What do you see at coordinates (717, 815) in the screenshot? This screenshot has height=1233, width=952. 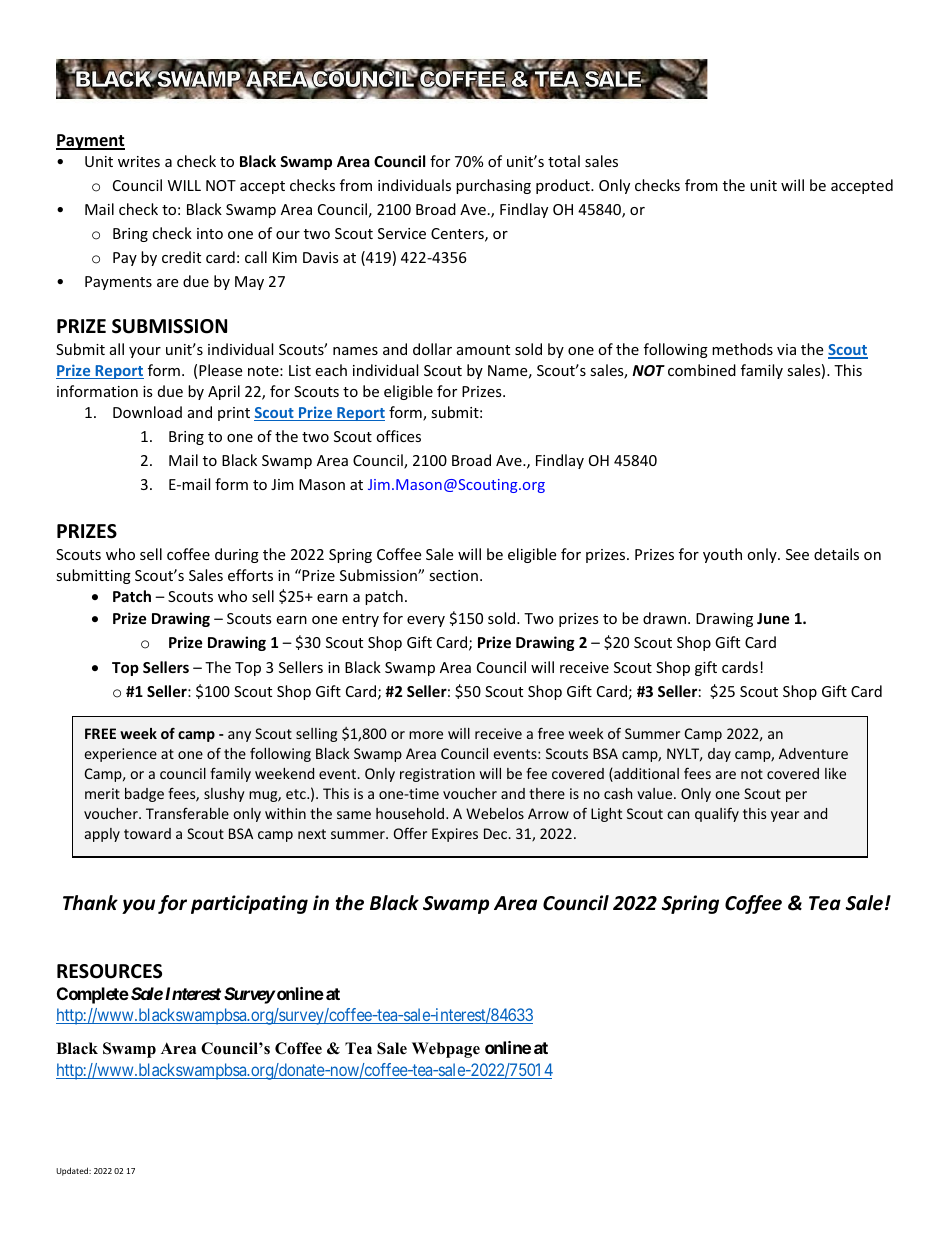 I see `qualify` at bounding box center [717, 815].
